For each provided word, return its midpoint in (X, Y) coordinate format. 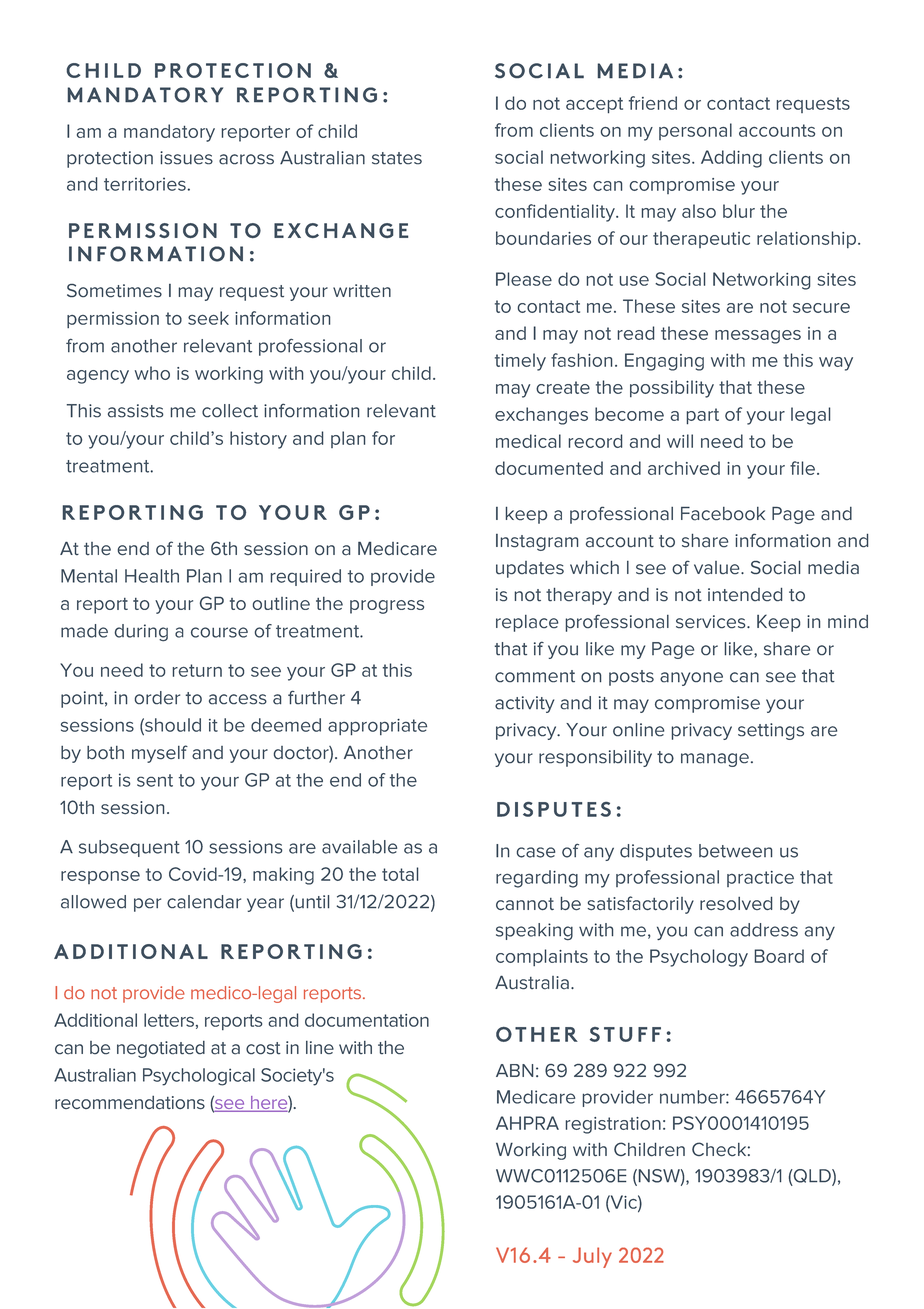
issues (186, 158)
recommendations (130, 1103)
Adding (731, 159)
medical (528, 441)
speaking (534, 932)
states (397, 158)
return (197, 670)
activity (524, 704)
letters (169, 1020)
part (703, 416)
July (592, 1257)
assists (136, 411)
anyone (691, 679)
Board (779, 956)
